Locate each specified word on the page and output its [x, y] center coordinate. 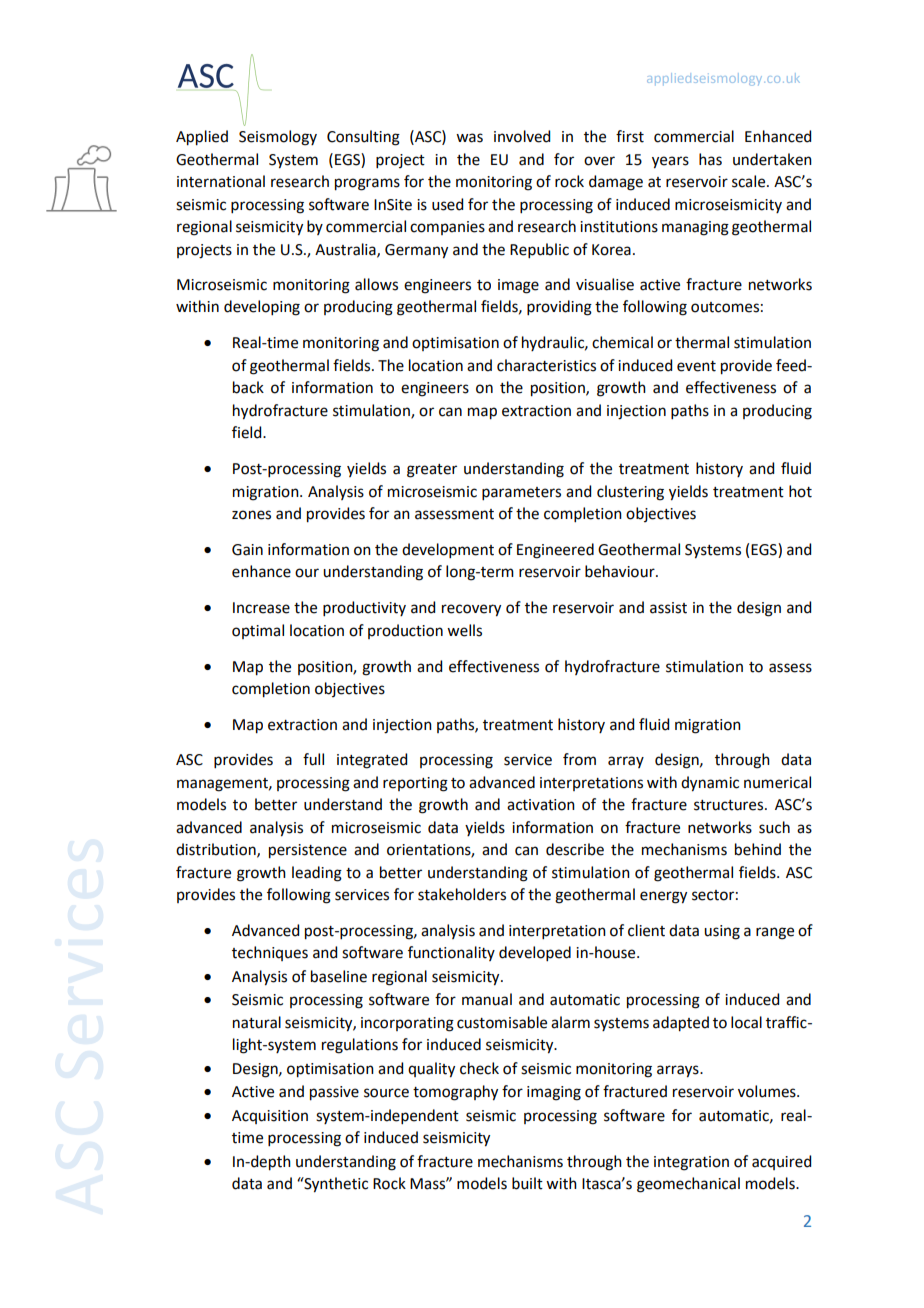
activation [541, 805]
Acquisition [270, 1117]
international [221, 181]
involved [522, 136]
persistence [308, 851]
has [710, 159]
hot [800, 491]
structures [730, 805]
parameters [521, 493]
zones [251, 515]
